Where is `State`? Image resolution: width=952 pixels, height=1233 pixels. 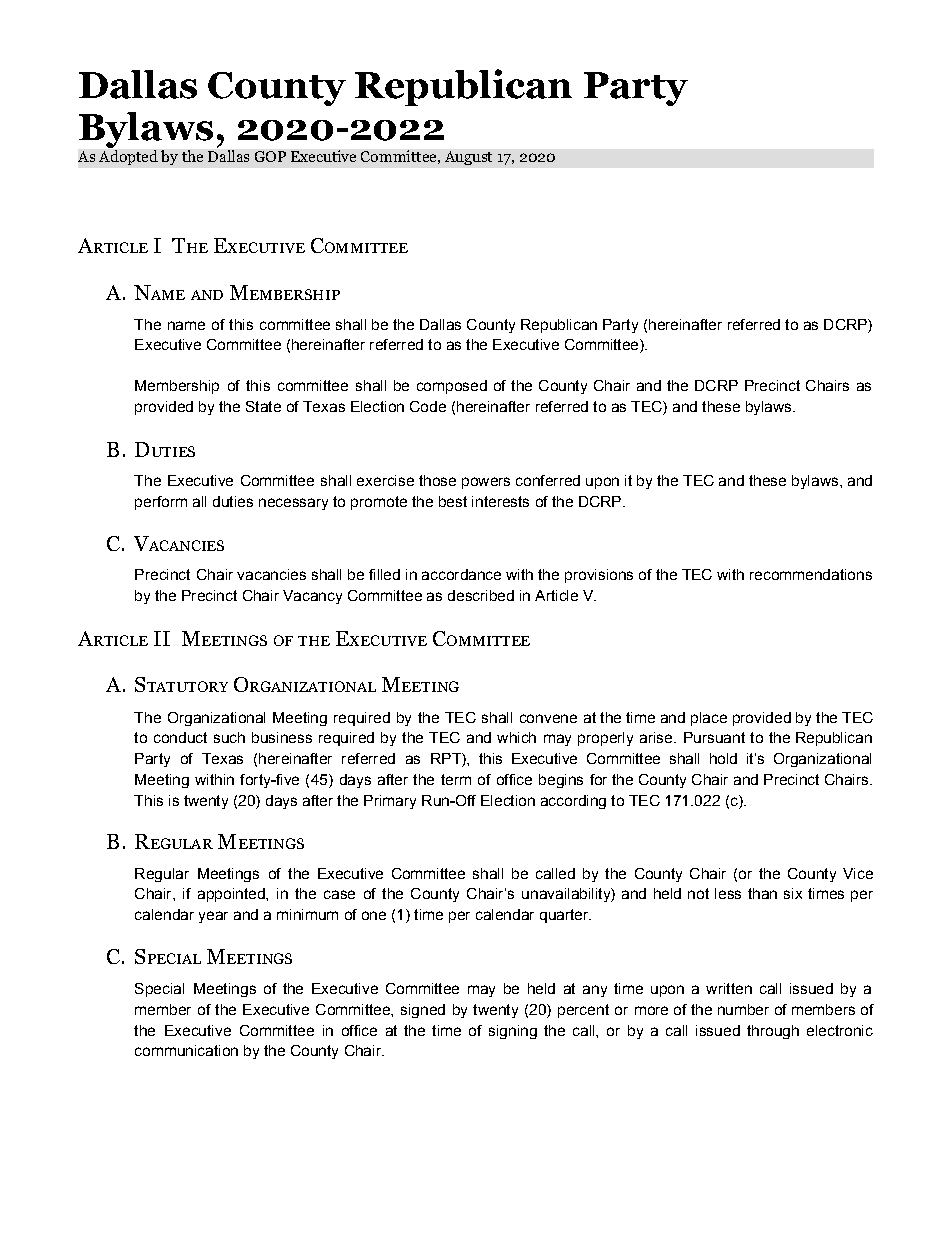 State is located at coordinates (263, 406).
